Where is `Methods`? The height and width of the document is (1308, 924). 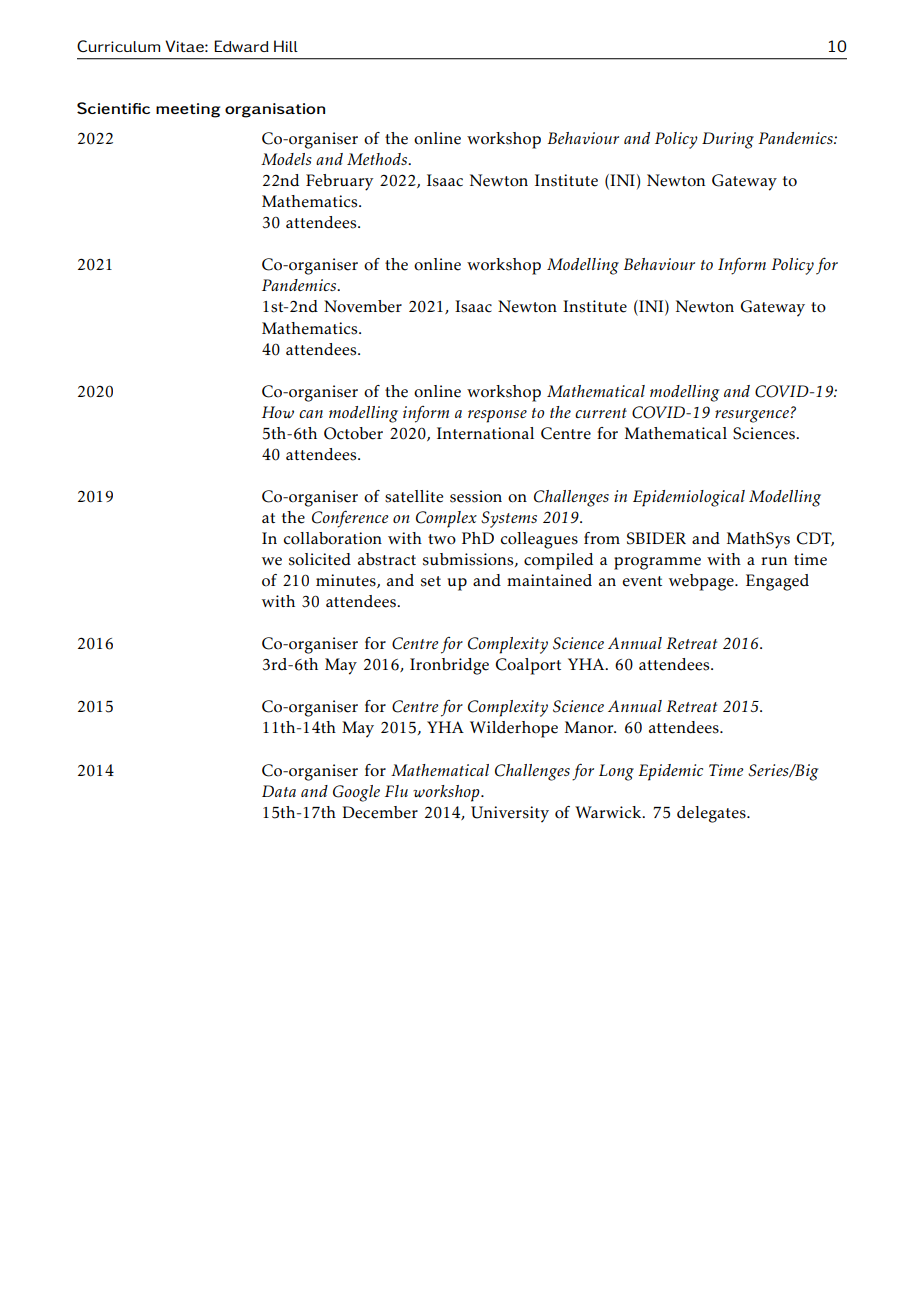 Methods is located at coordinates (378, 159).
